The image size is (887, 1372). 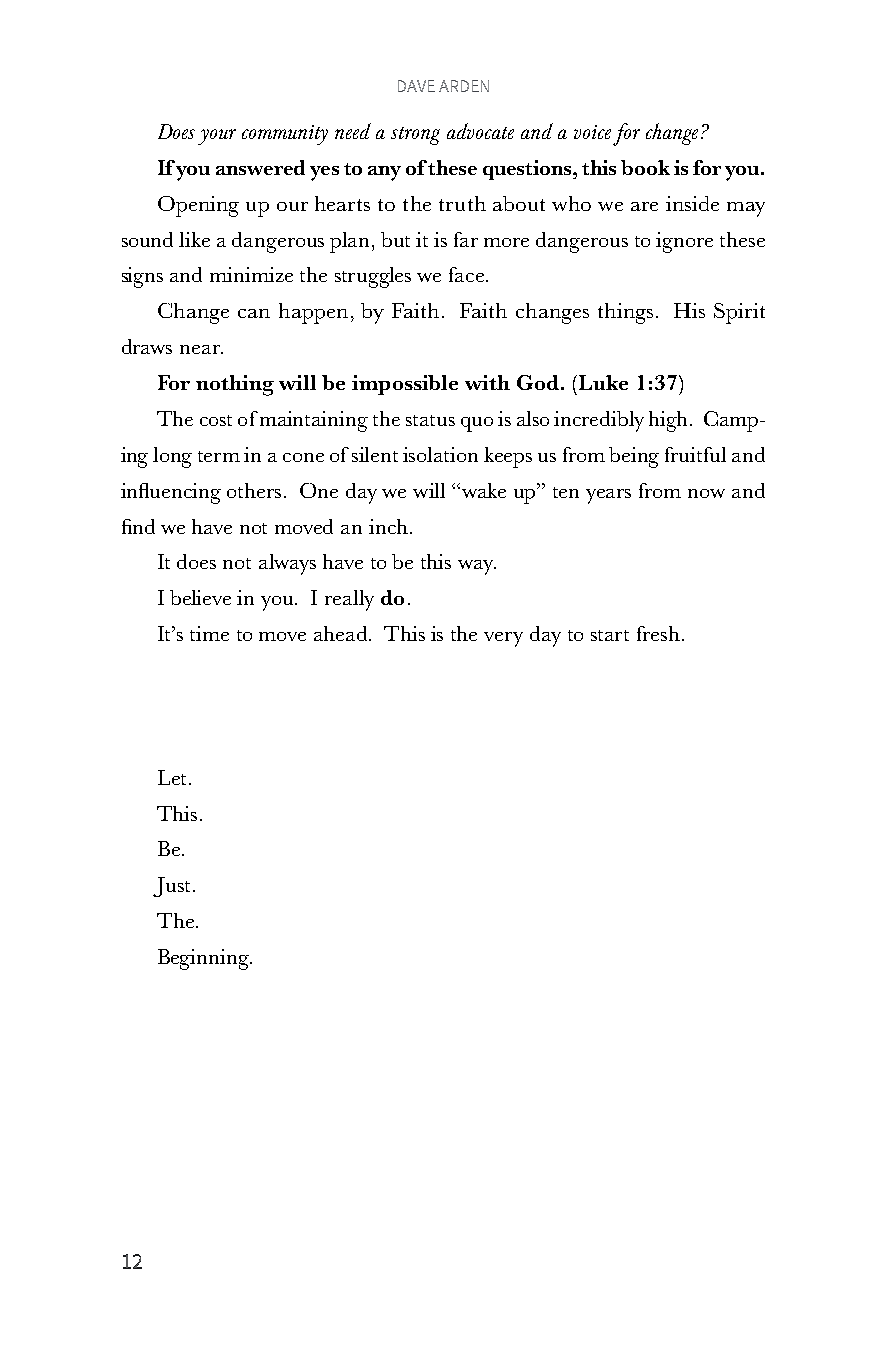 What do you see at coordinates (610, 635) in the screenshot?
I see `start` at bounding box center [610, 635].
